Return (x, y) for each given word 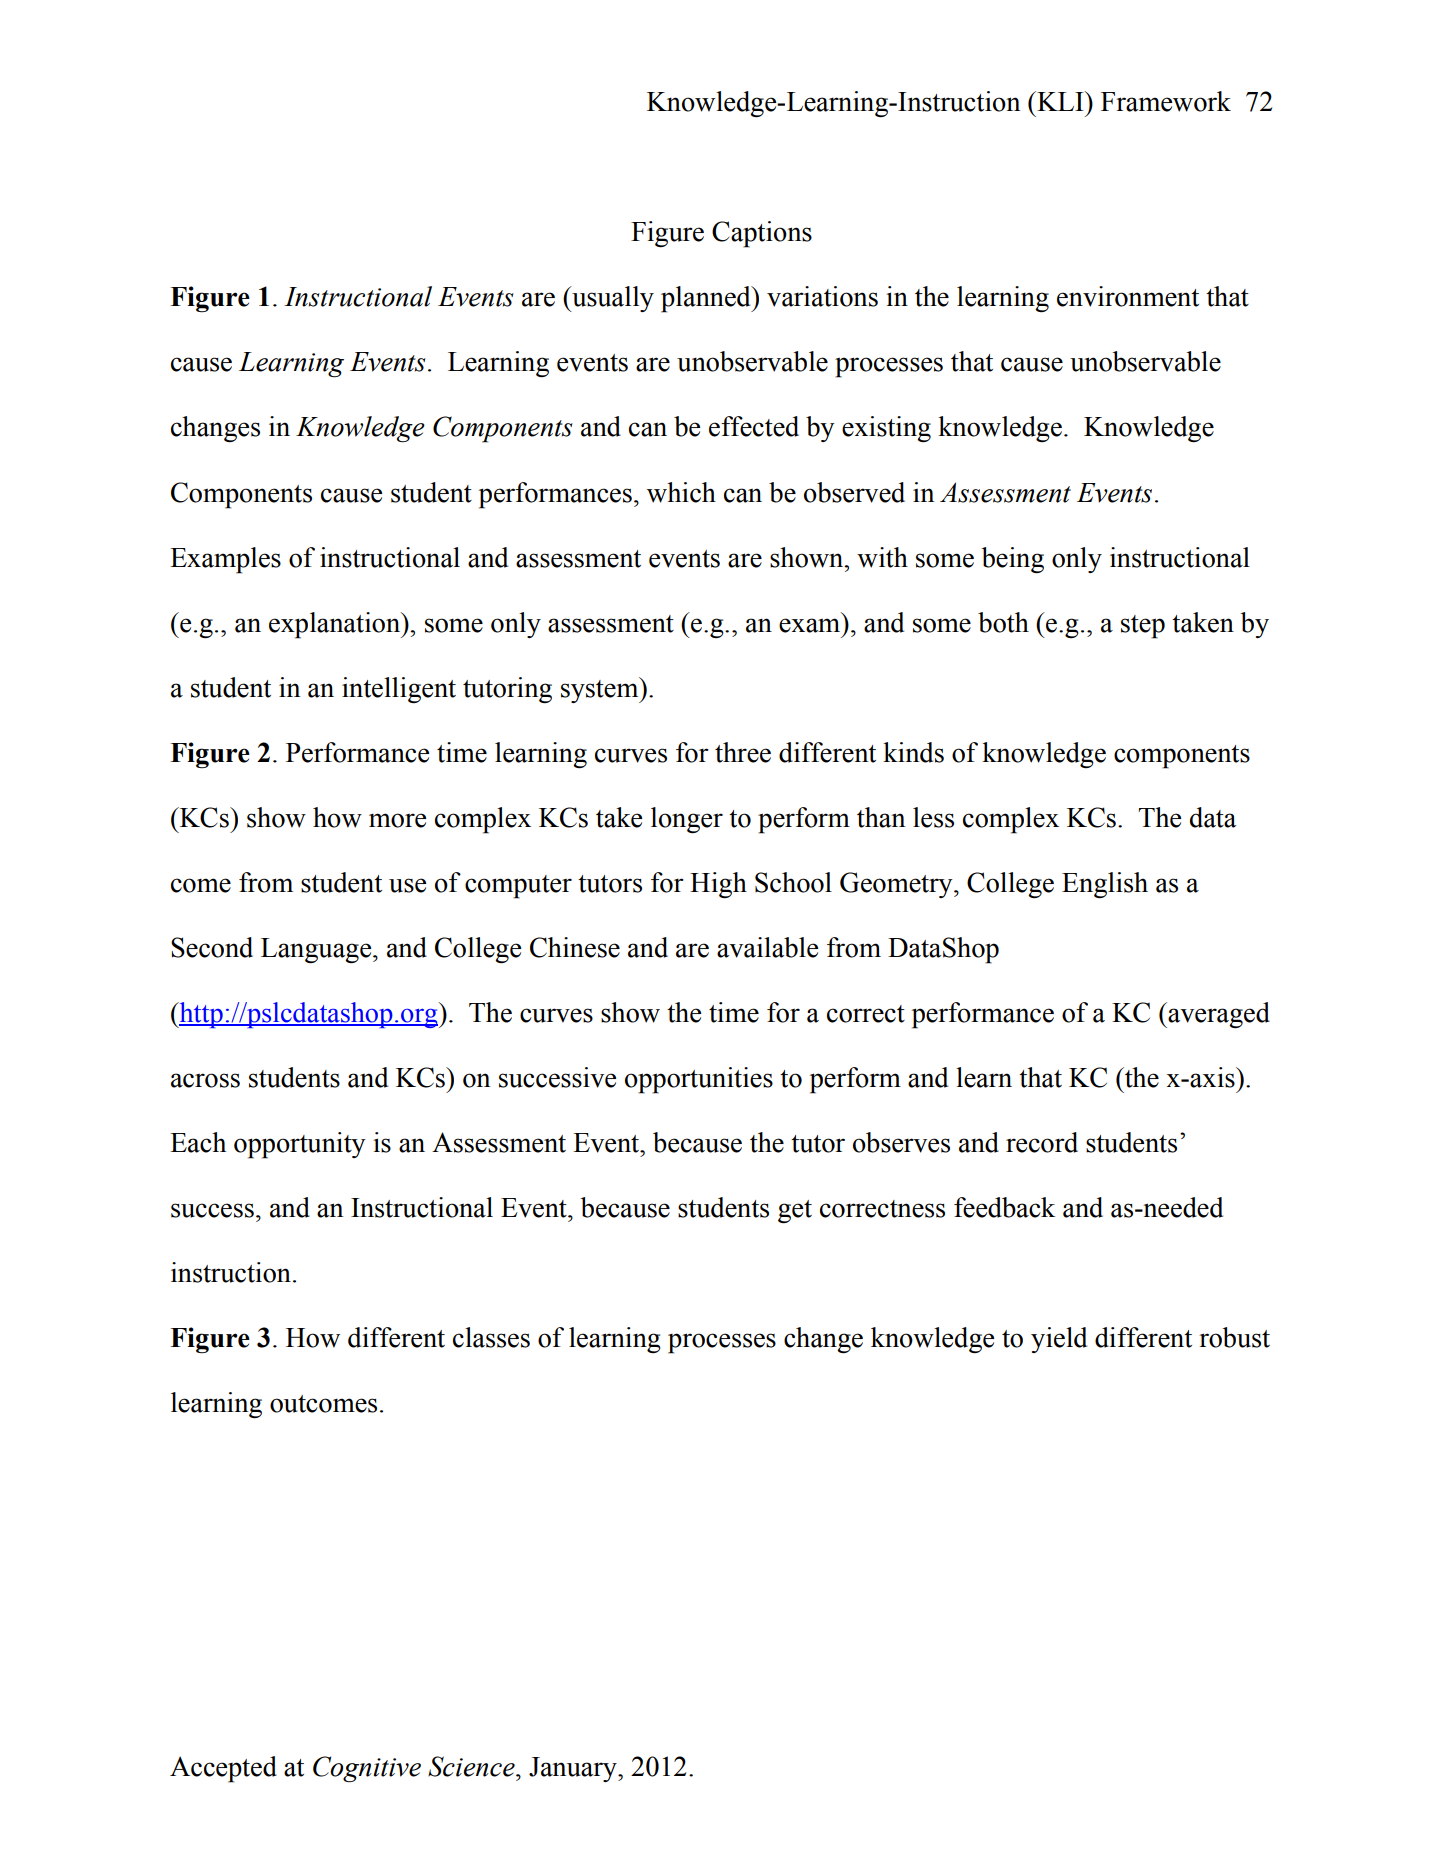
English (1105, 885)
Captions (762, 234)
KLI (1060, 101)
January (574, 1769)
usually (612, 299)
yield (1059, 1340)
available (767, 947)
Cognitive (367, 1769)
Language (317, 950)
